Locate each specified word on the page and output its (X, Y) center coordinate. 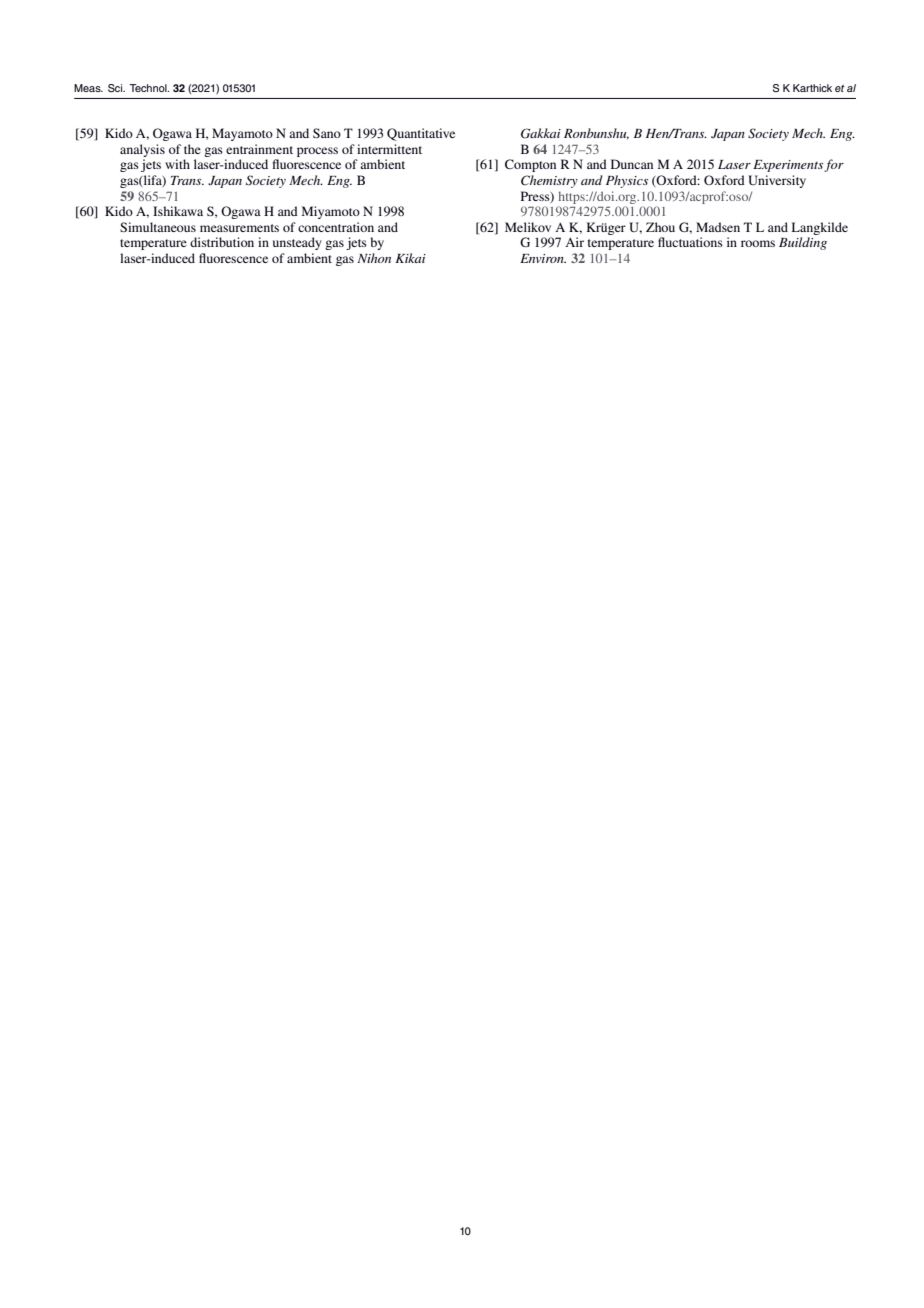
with (177, 164)
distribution (222, 242)
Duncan (632, 164)
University (777, 181)
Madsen (718, 227)
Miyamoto (331, 212)
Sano (327, 133)
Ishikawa (178, 211)
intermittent (389, 149)
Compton (530, 165)
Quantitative (421, 134)
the (192, 149)
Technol (149, 88)
